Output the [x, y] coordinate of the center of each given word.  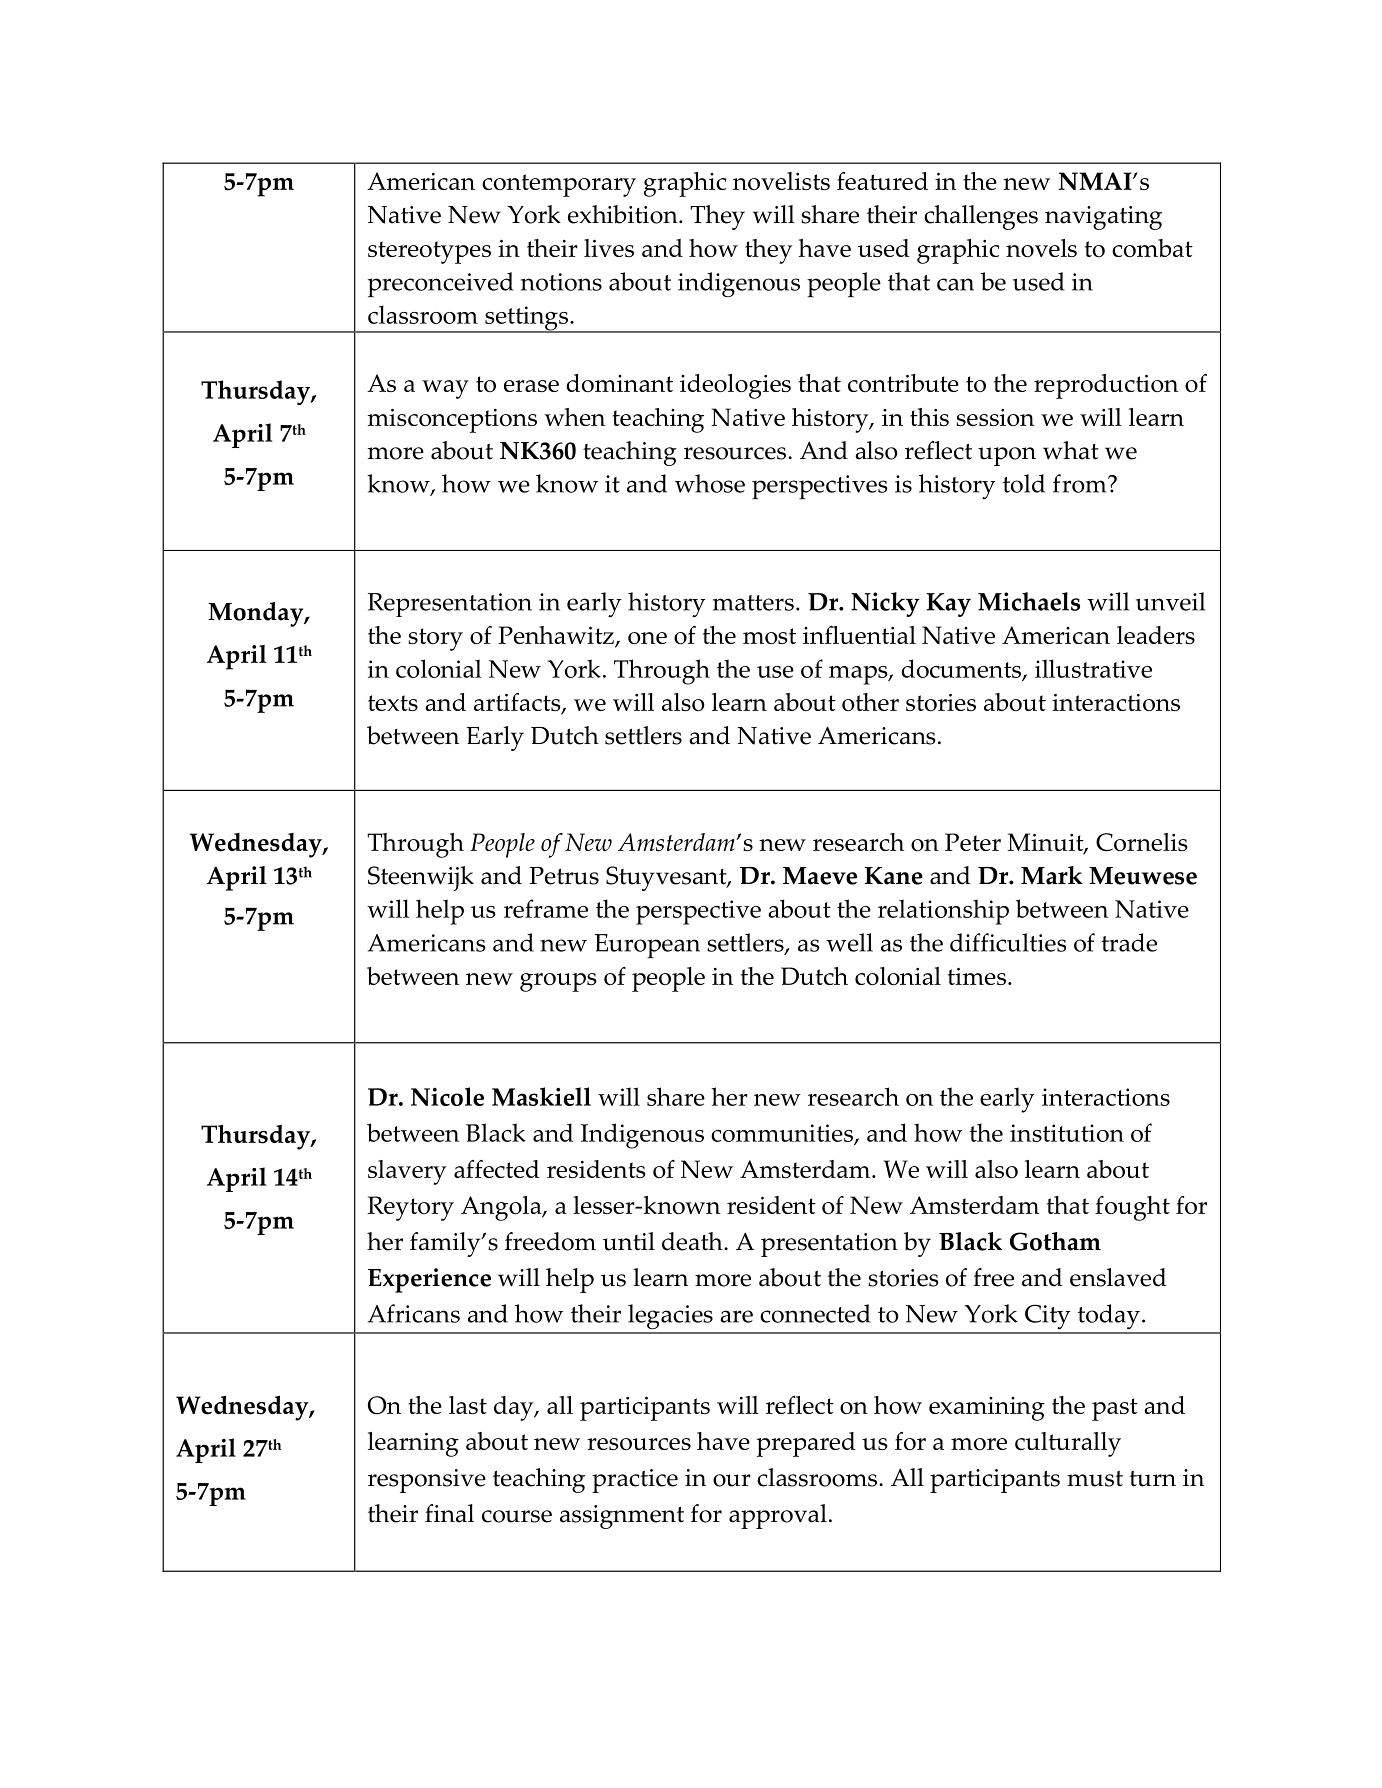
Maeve [820, 876]
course [517, 1516]
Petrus [564, 876]
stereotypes [429, 252]
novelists [781, 181]
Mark [1052, 875]
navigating [1103, 218]
